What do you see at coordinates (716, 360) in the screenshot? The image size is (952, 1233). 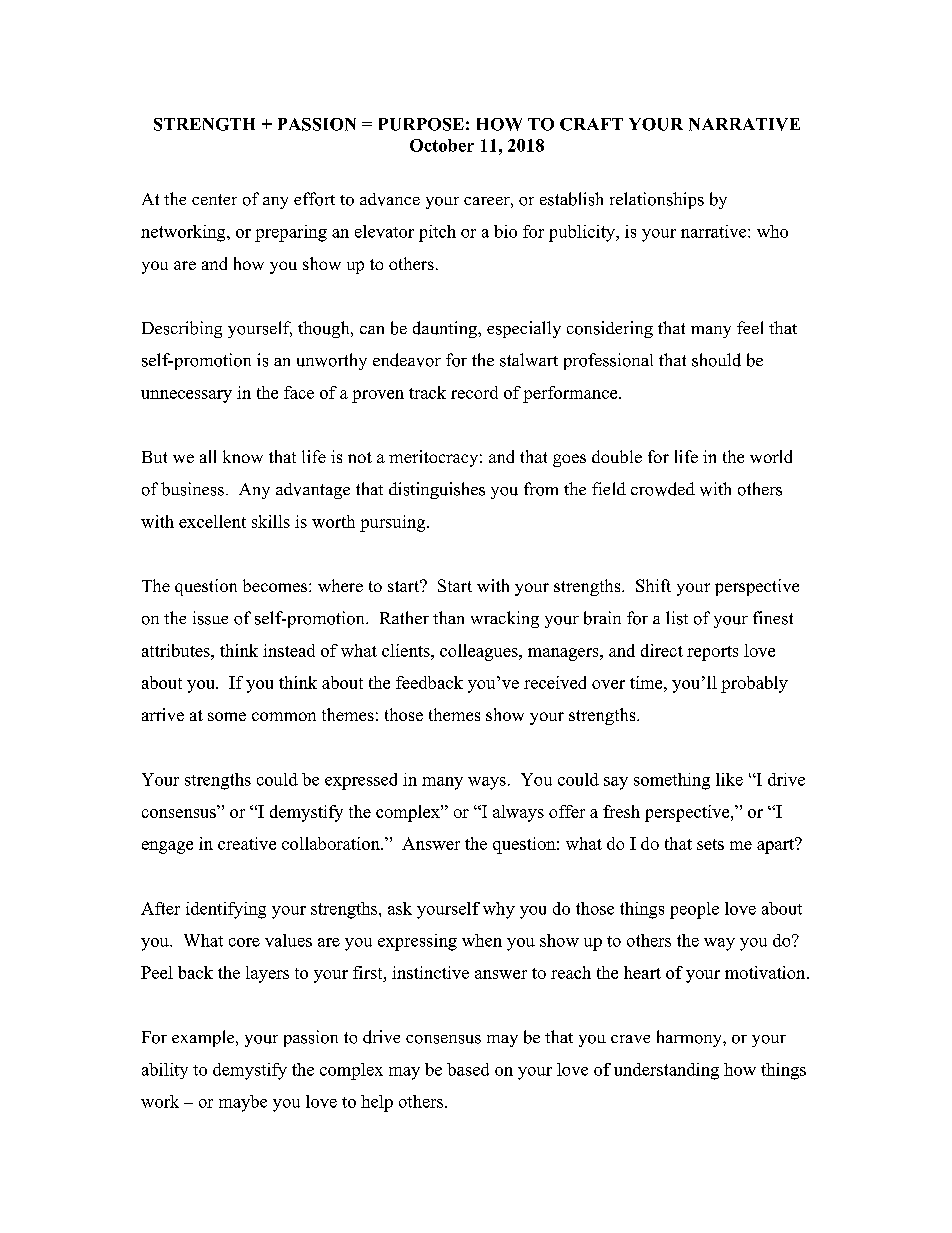 I see `should` at bounding box center [716, 360].
